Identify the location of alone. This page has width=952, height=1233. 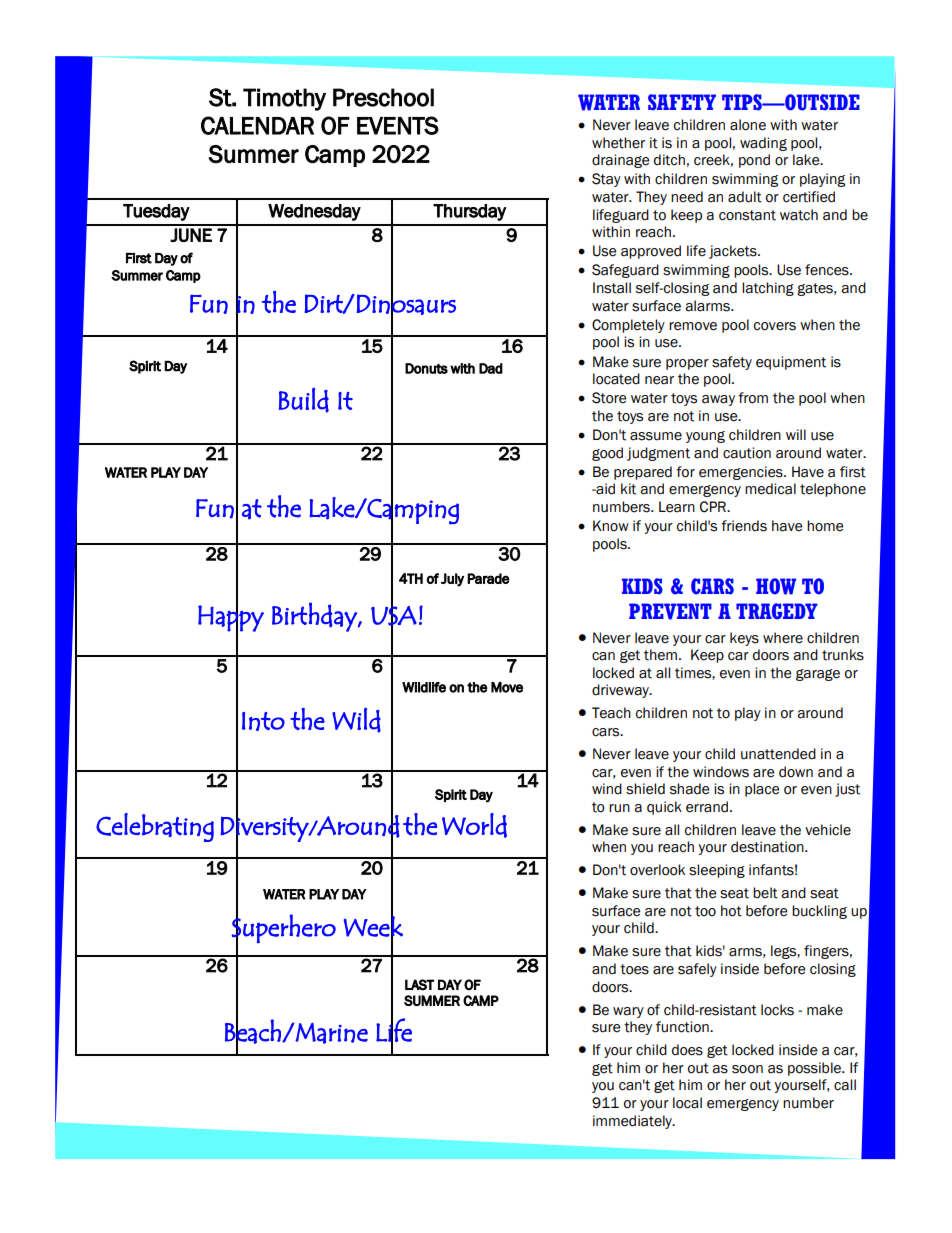
(748, 125).
